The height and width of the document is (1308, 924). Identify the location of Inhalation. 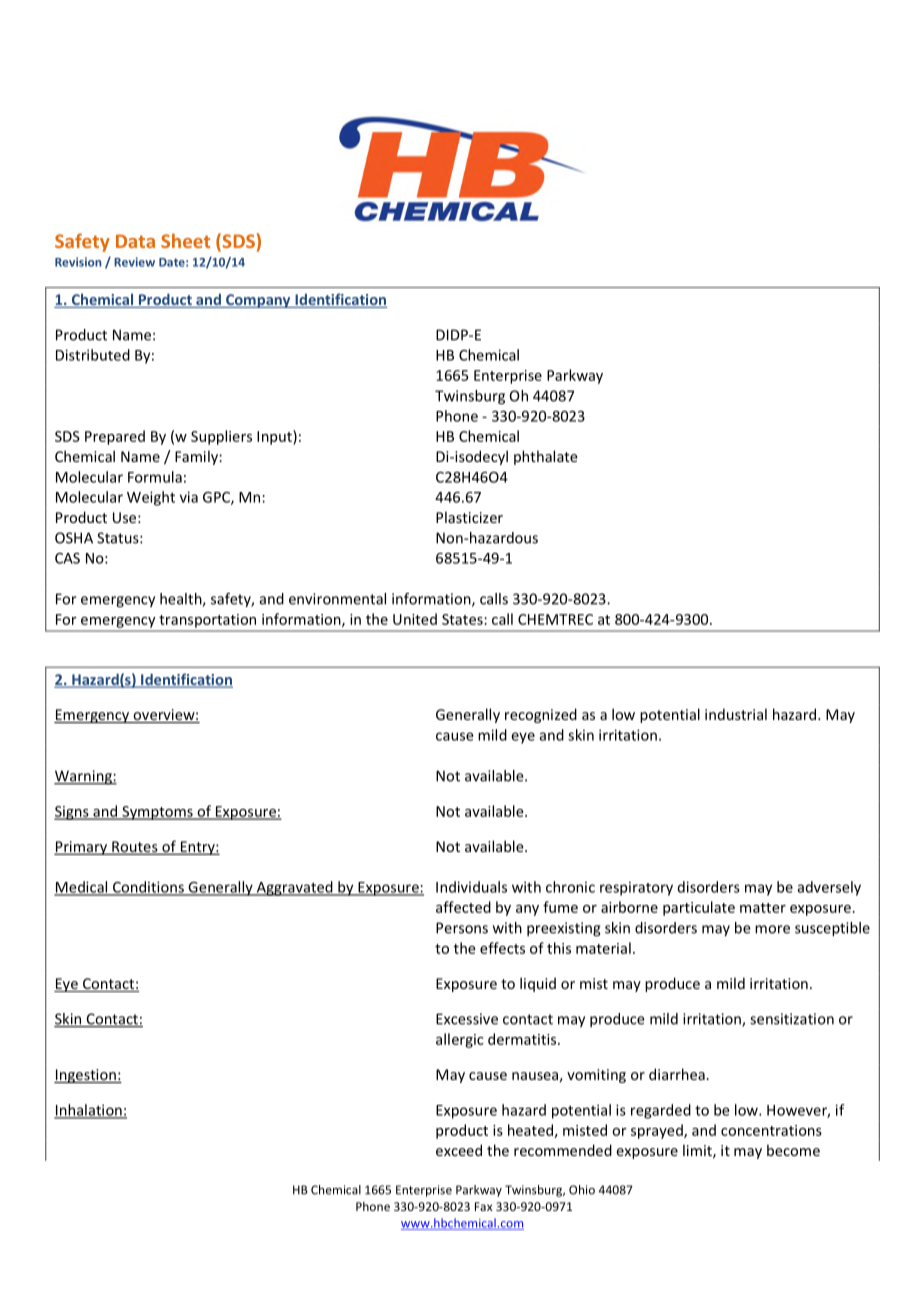
(89, 1111).
